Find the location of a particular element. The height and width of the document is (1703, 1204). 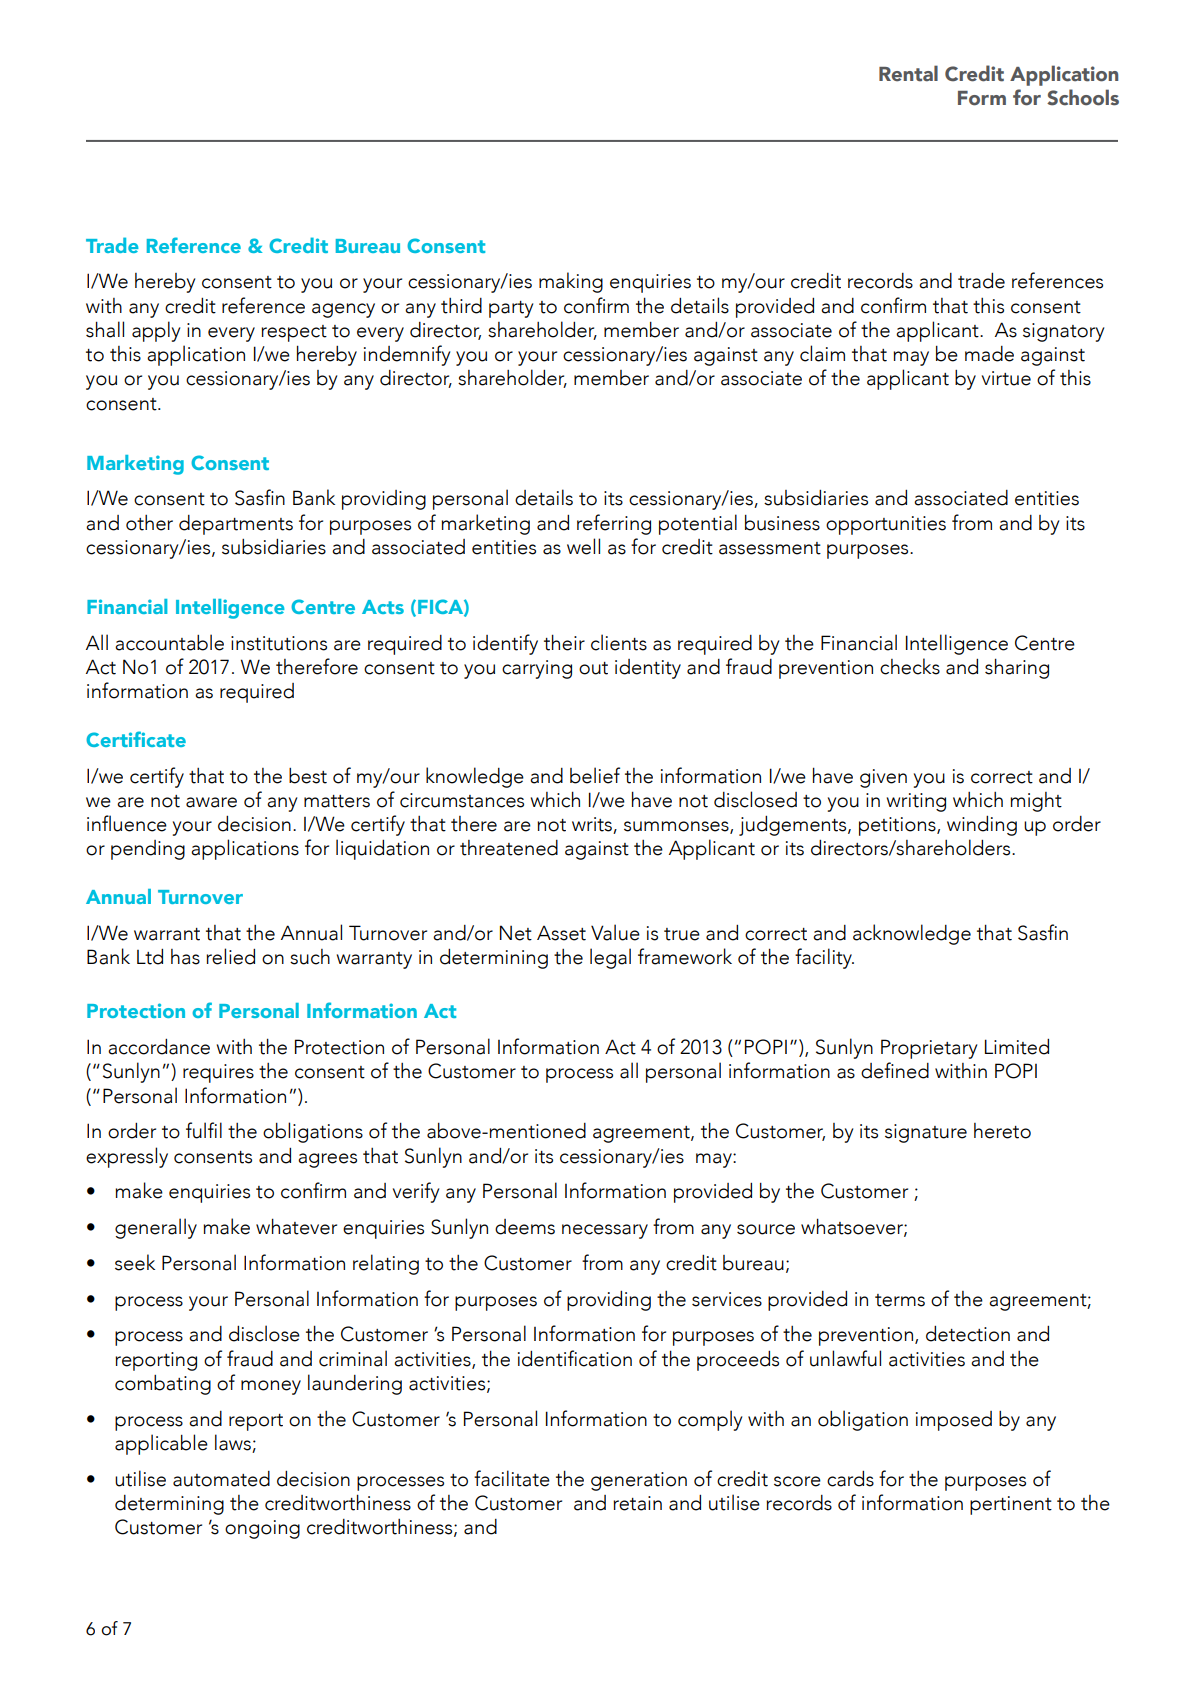

virtue is located at coordinates (1006, 378).
